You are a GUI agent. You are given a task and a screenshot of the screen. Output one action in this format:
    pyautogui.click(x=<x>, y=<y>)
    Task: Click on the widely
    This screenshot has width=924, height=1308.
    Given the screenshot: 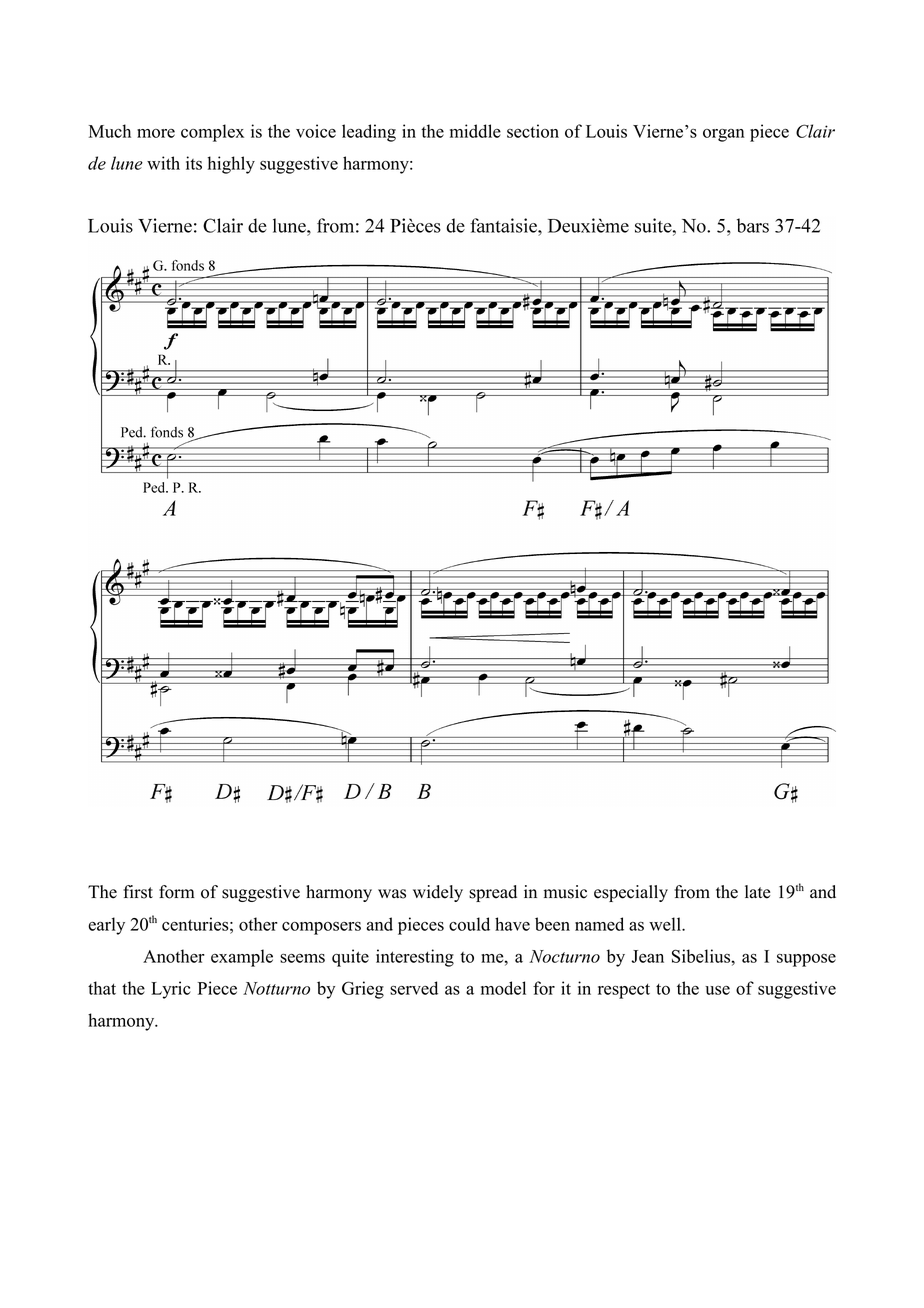 What is the action you would take?
    pyautogui.click(x=438, y=893)
